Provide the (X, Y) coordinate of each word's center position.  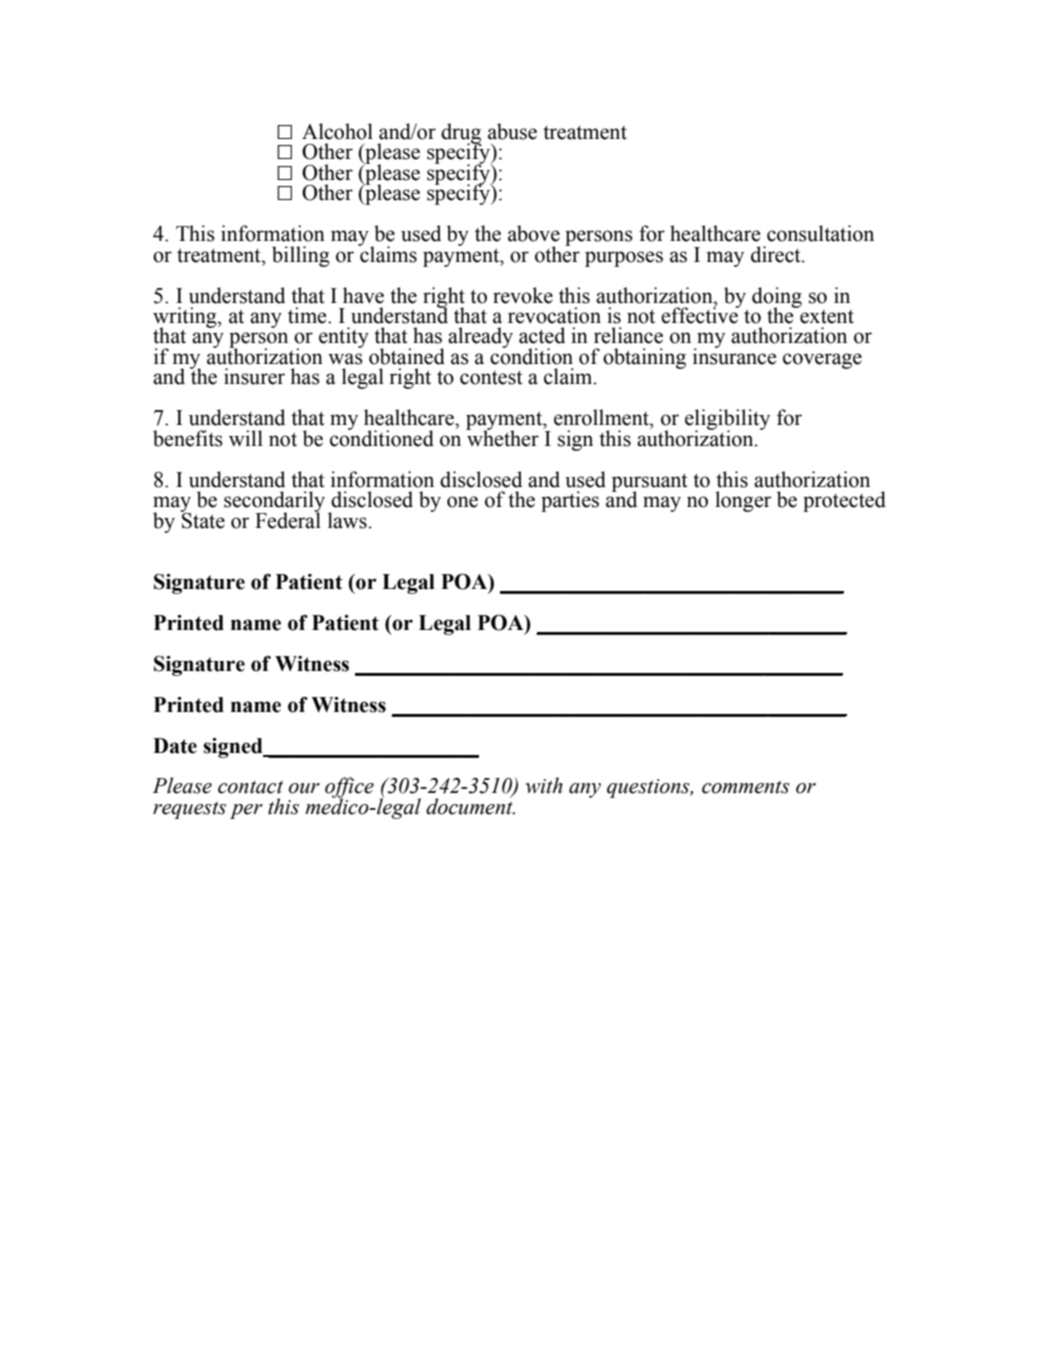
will (246, 438)
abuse (512, 131)
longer (743, 501)
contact (250, 787)
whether (502, 437)
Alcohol (337, 131)
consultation (820, 233)
